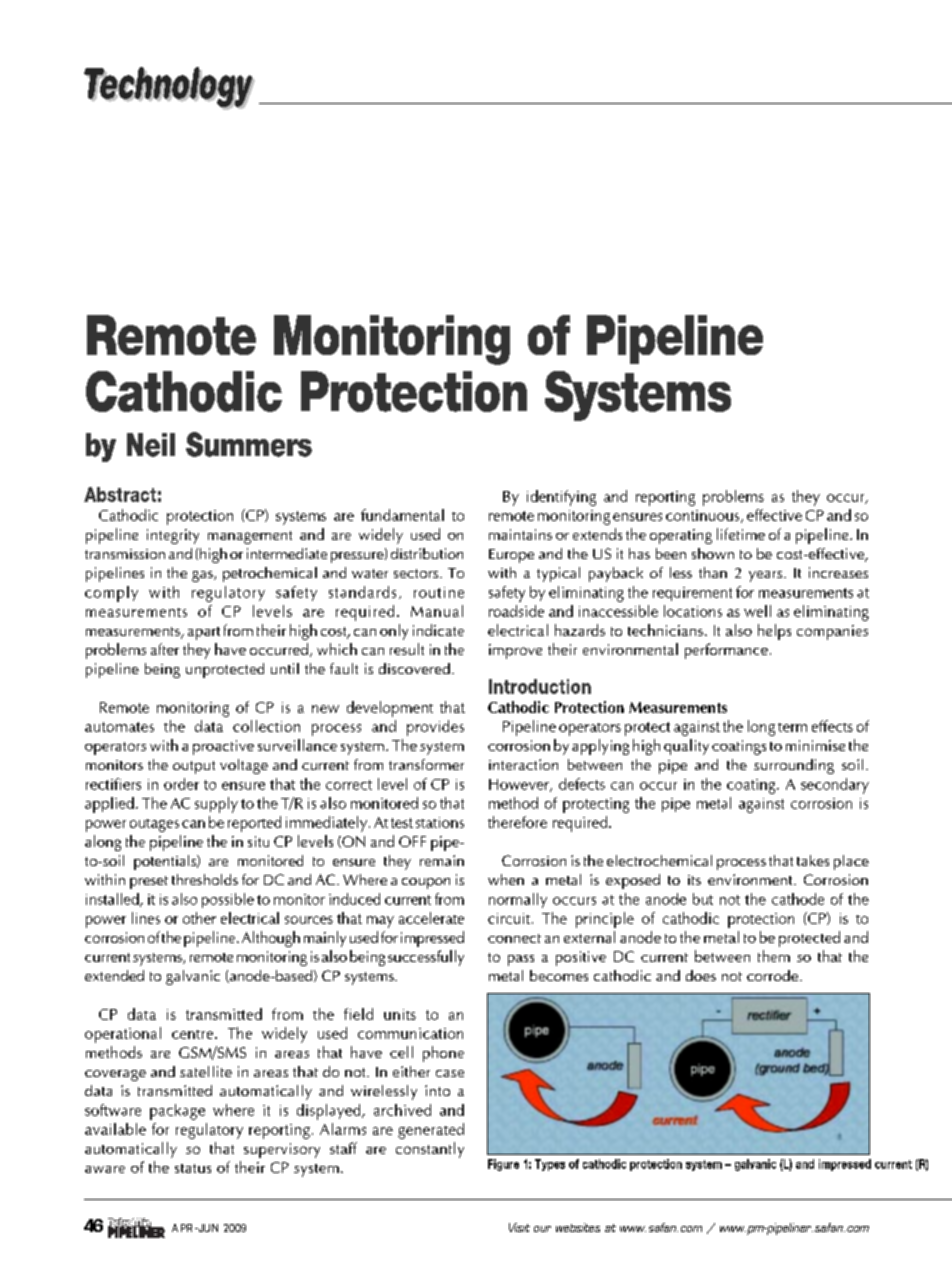 This screenshot has height=1279, width=952. Describe the element at coordinates (193, 1168) in the screenshot. I see `status` at that location.
